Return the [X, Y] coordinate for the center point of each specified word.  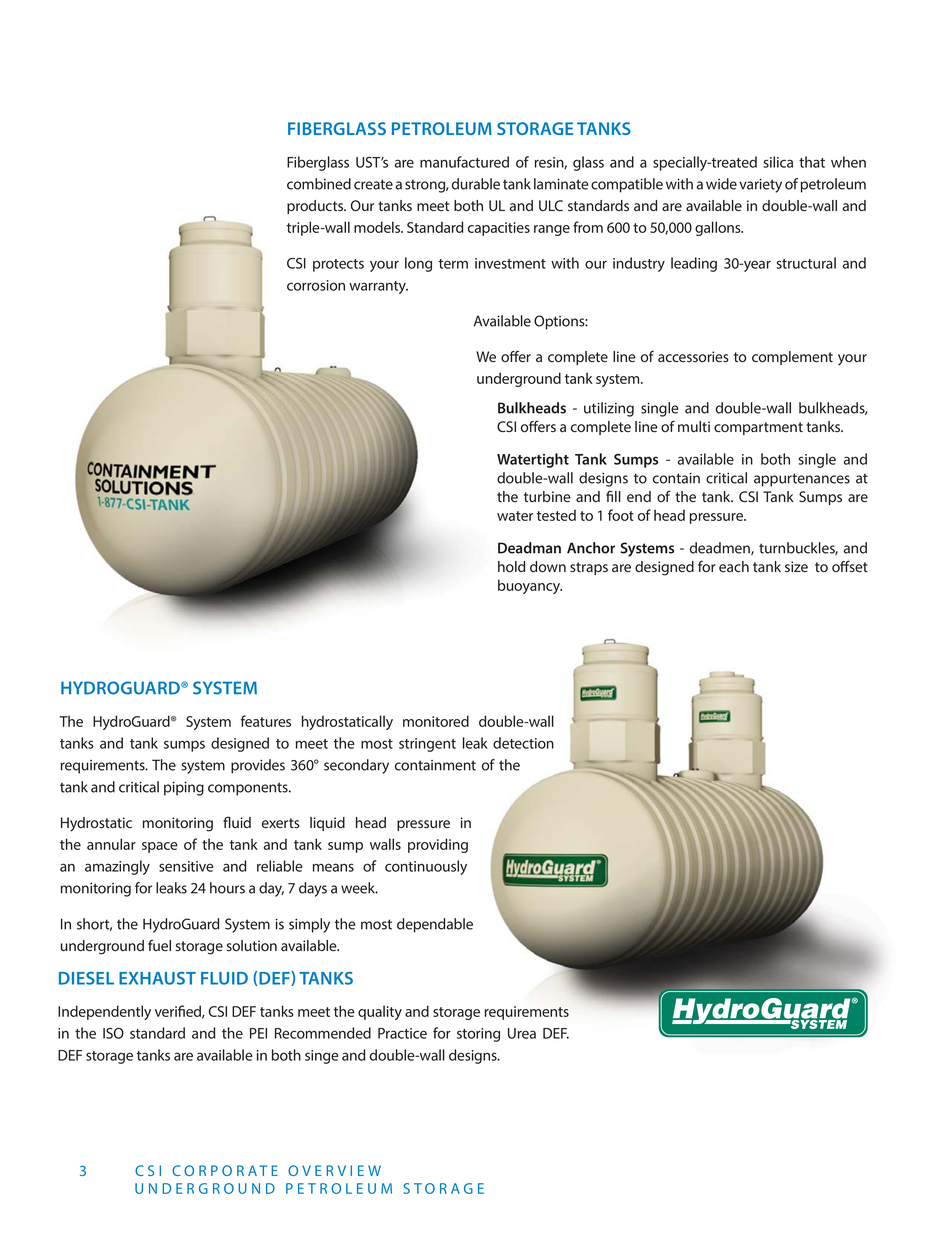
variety [760, 186]
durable [476, 184]
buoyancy [530, 586]
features [265, 721]
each [734, 567]
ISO [113, 1033]
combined [319, 184]
